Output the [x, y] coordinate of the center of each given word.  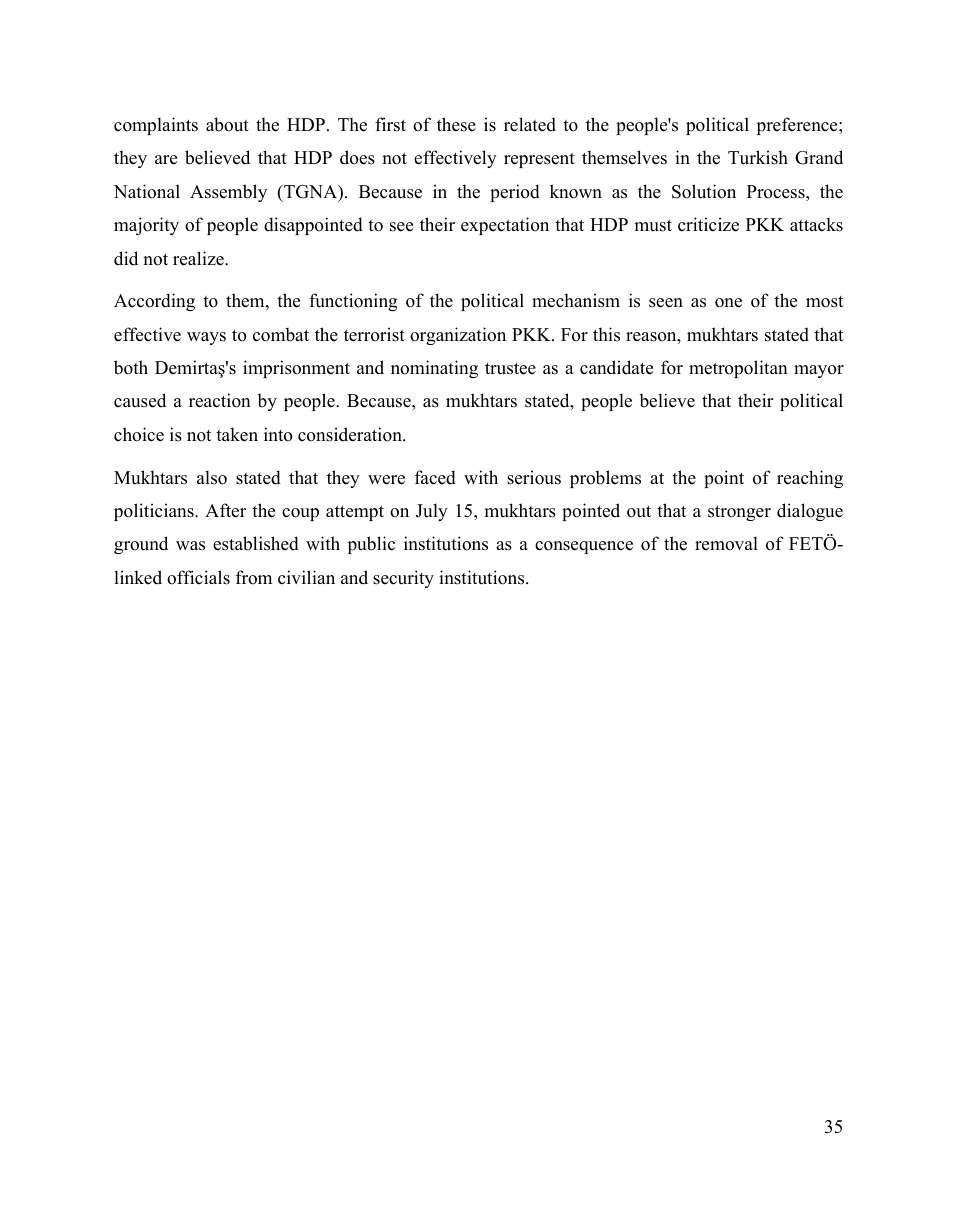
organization [458, 336]
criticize [708, 224]
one [728, 303]
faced [435, 477]
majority [146, 226]
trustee [510, 369]
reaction [220, 400]
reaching [810, 479]
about [227, 124]
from [254, 577]
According [154, 302]
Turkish [758, 157]
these [456, 124]
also [212, 477]
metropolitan [738, 369]
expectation [505, 226]
